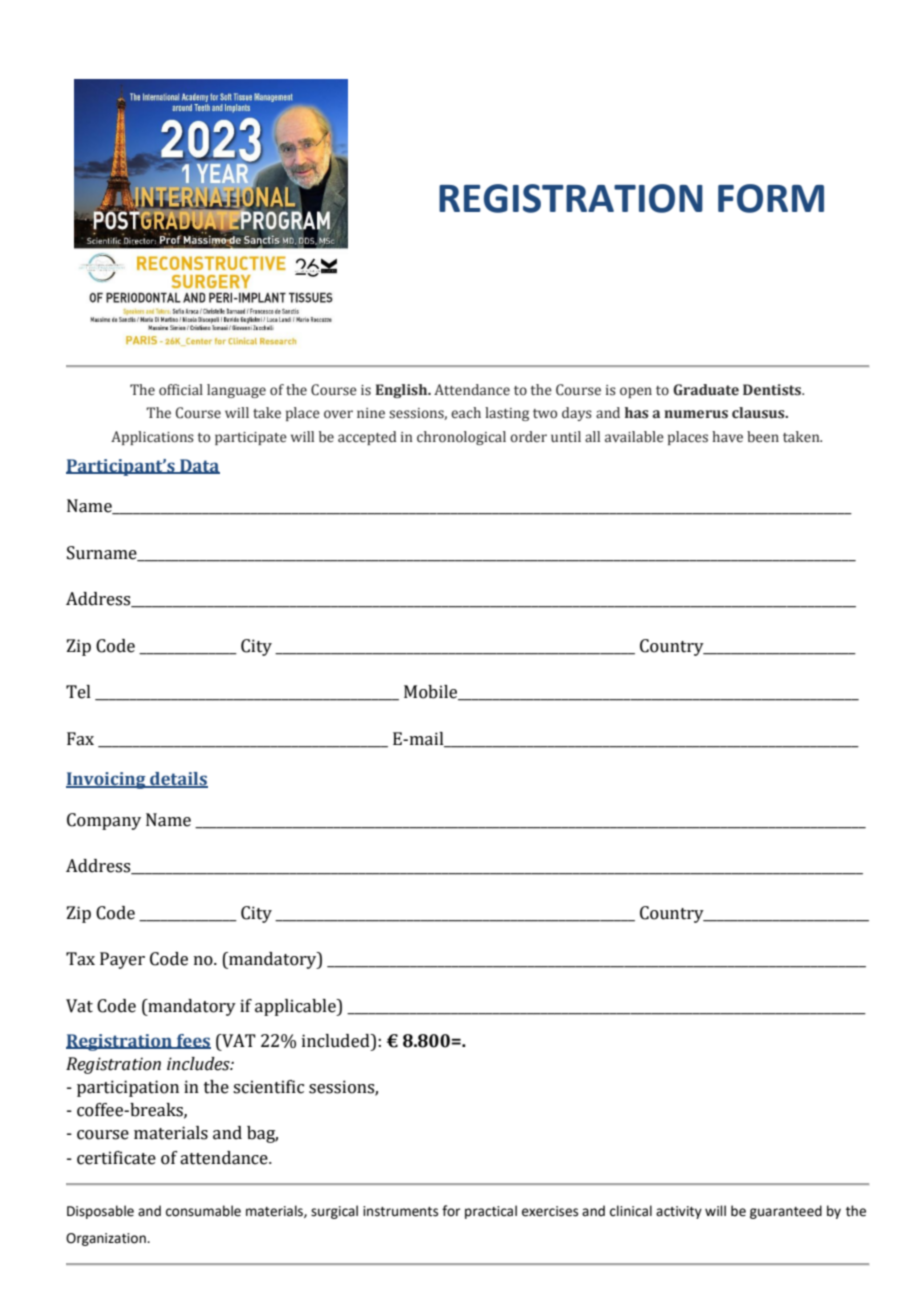 The image size is (924, 1308). I want to click on Payer, so click(122, 960).
